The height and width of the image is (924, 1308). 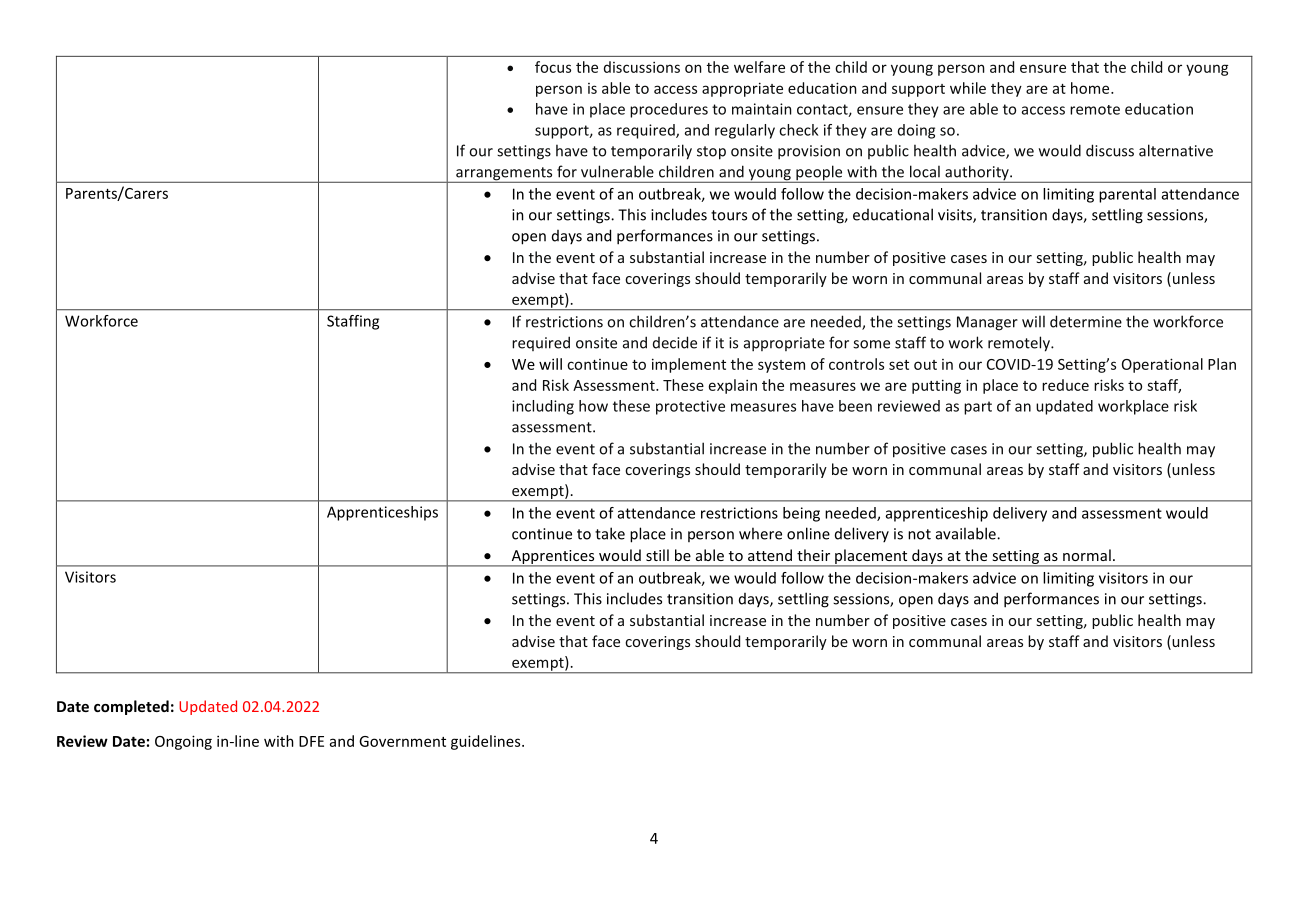 What do you see at coordinates (669, 110) in the image?
I see `procedures` at bounding box center [669, 110].
